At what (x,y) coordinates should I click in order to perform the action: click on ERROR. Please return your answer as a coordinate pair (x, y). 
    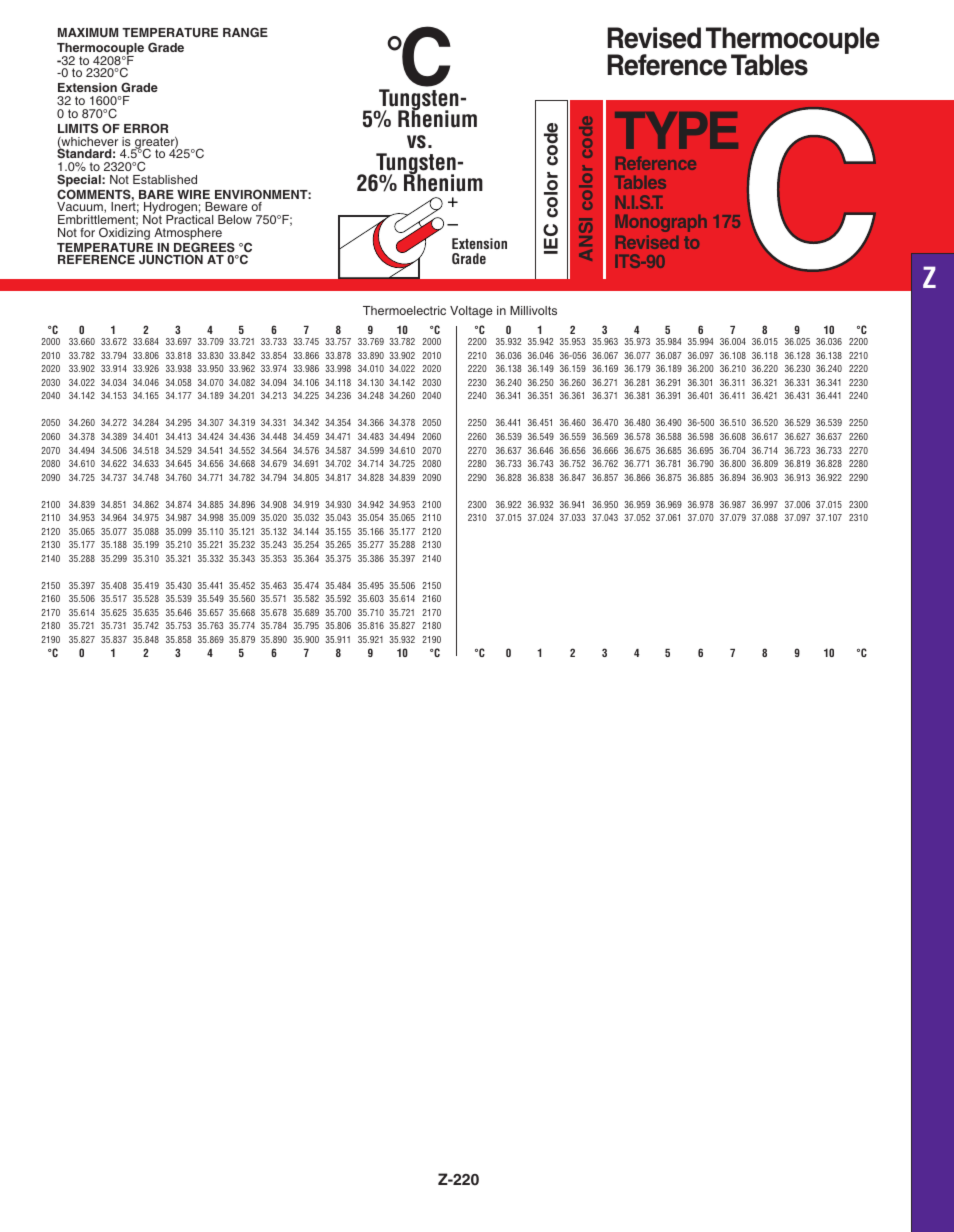
    Looking at the image, I should click on (146, 128).
